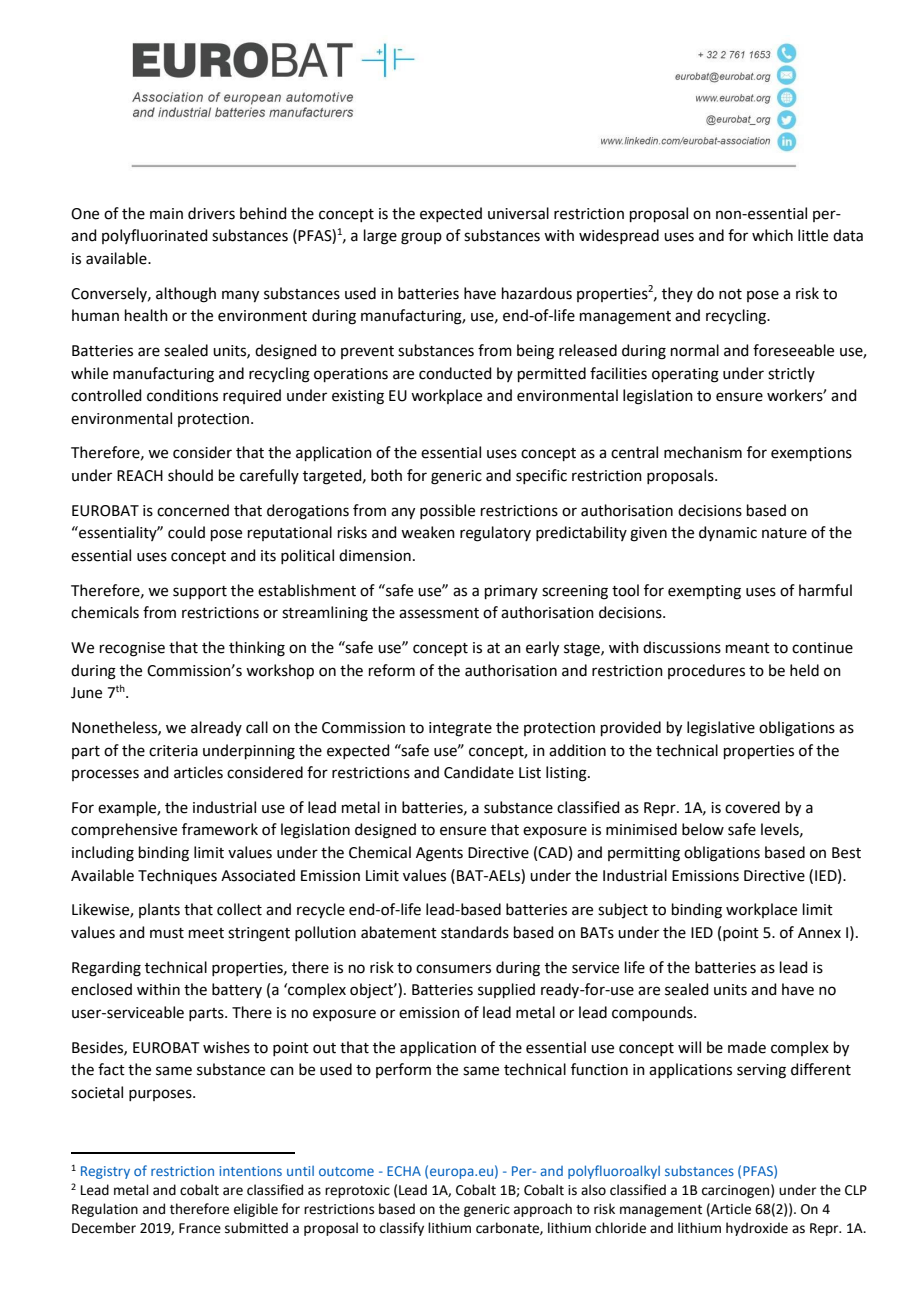 Image resolution: width=924 pixels, height=1307 pixels. What do you see at coordinates (819, 933) in the screenshot?
I see `Annex` at bounding box center [819, 933].
